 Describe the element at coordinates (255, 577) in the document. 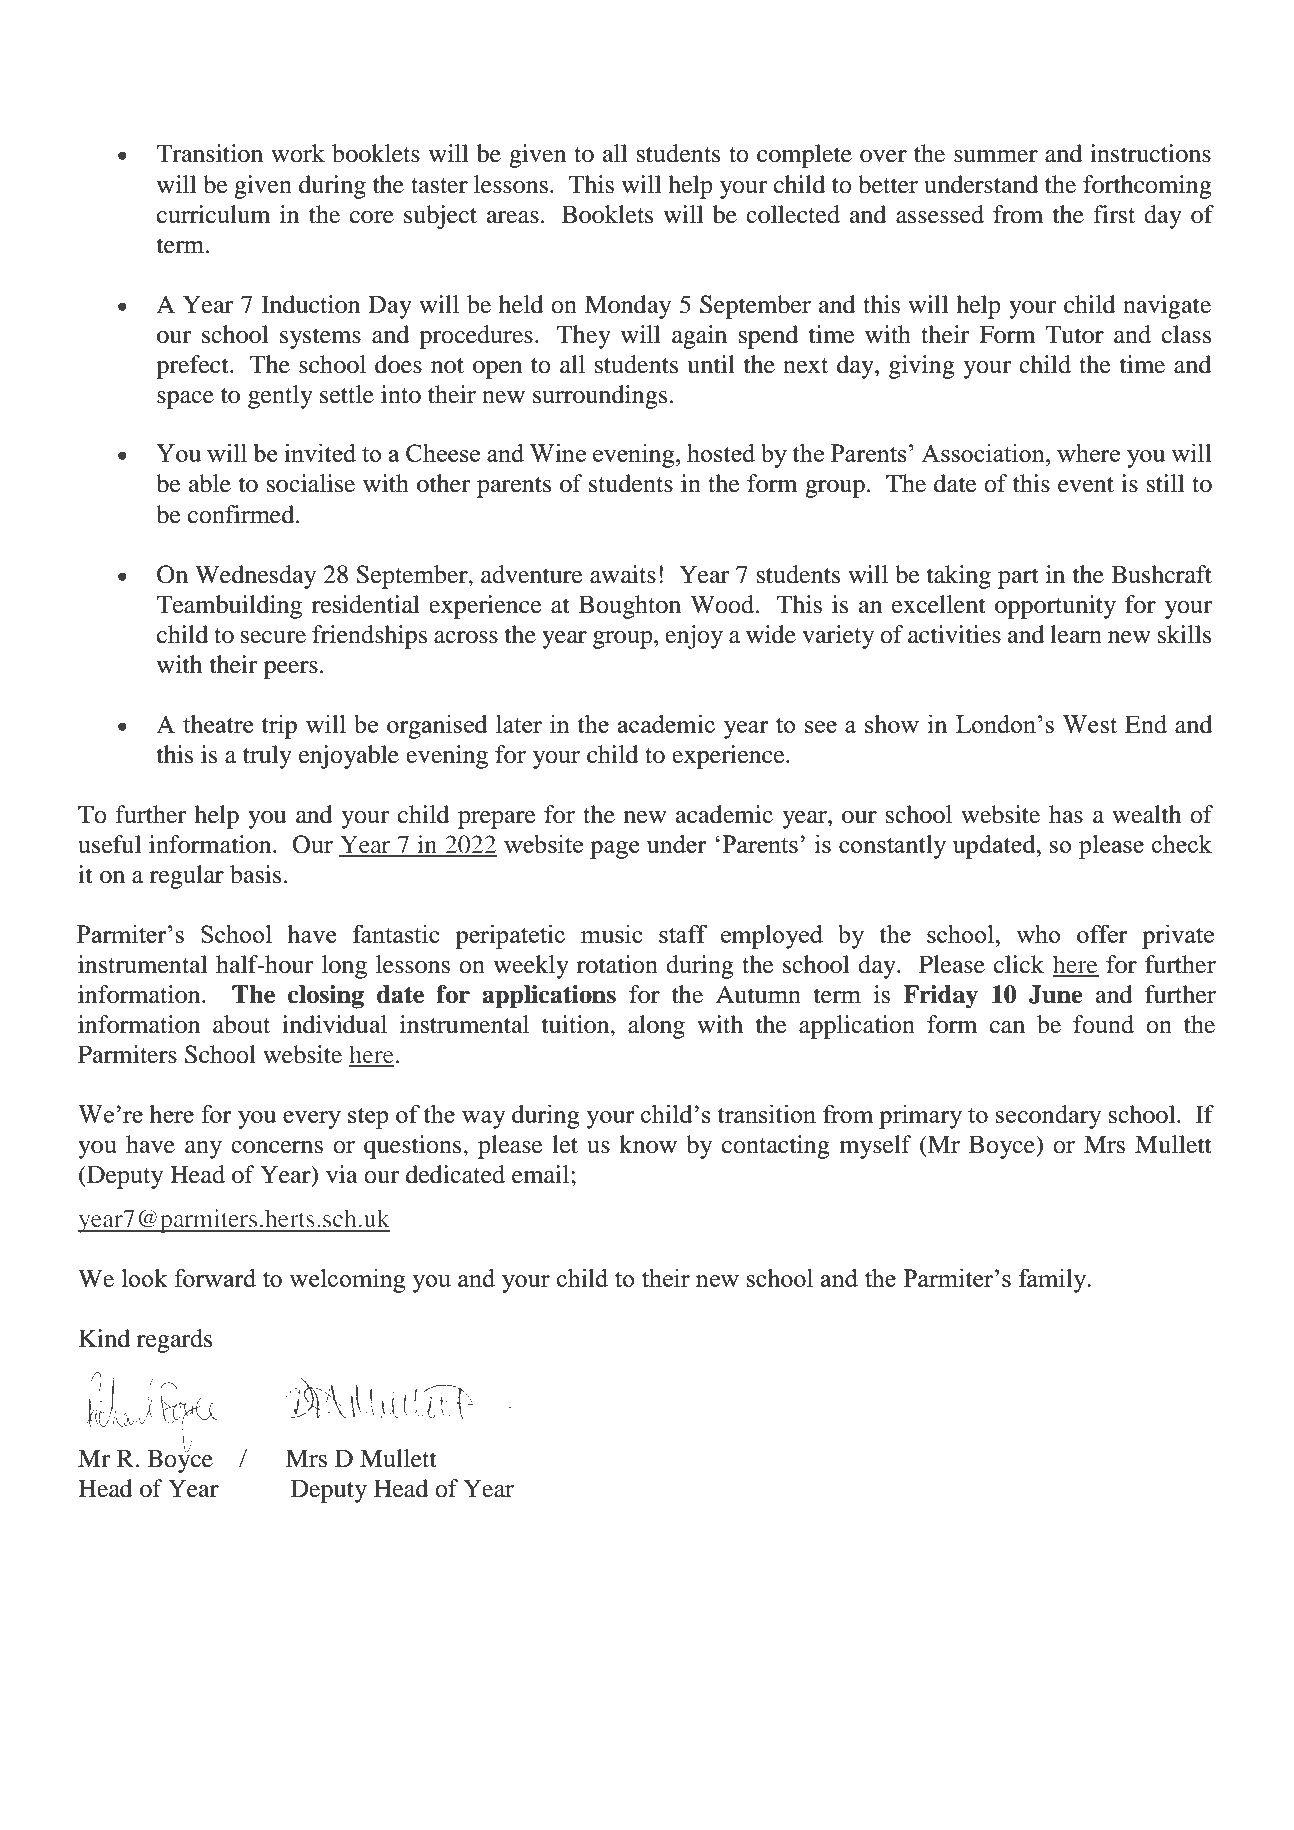

I see `Wednesday` at that location.
